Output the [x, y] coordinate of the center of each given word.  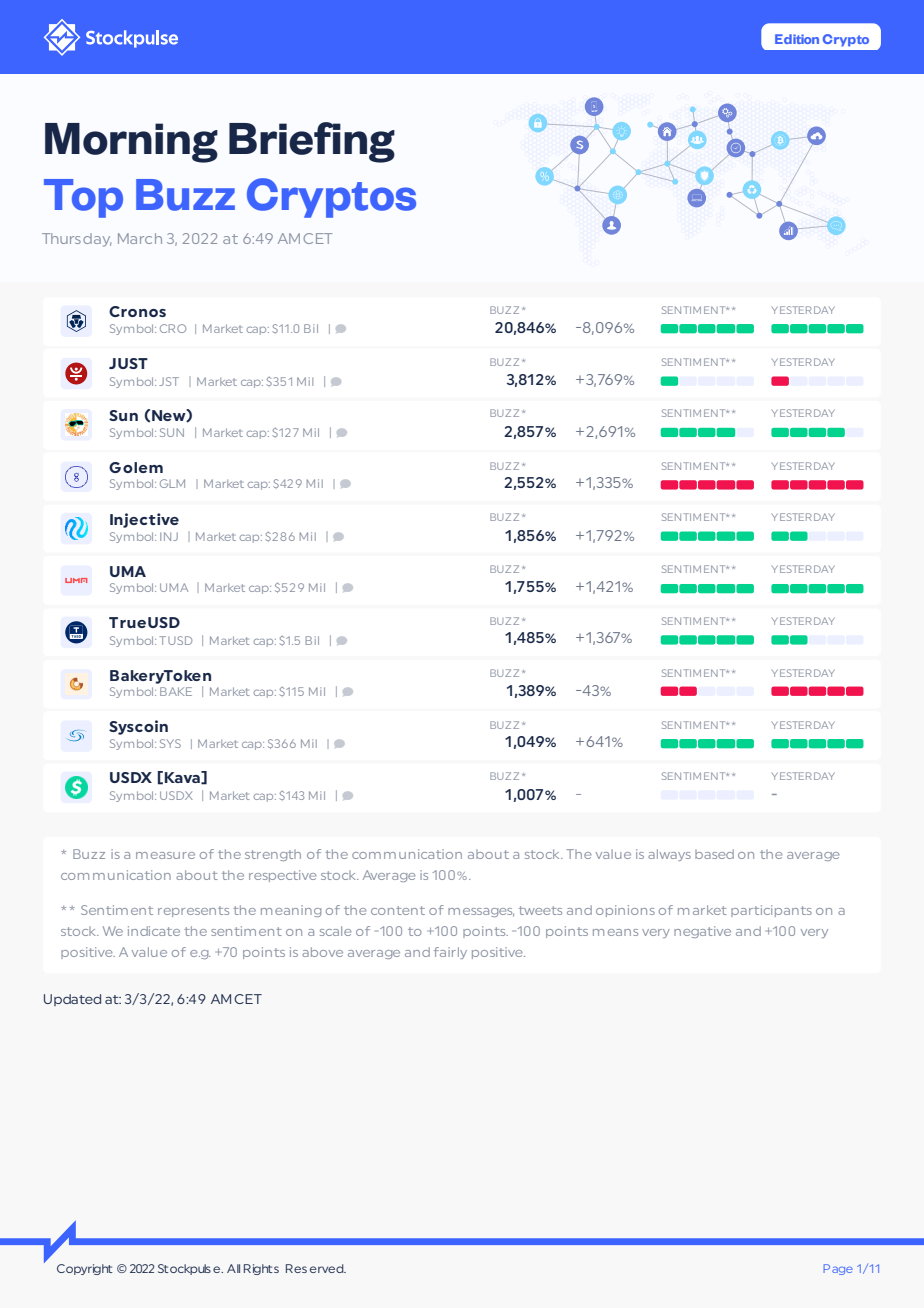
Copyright [85, 1269]
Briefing [312, 142]
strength [273, 855]
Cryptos [331, 198]
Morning [131, 143]
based [714, 854]
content [398, 910]
